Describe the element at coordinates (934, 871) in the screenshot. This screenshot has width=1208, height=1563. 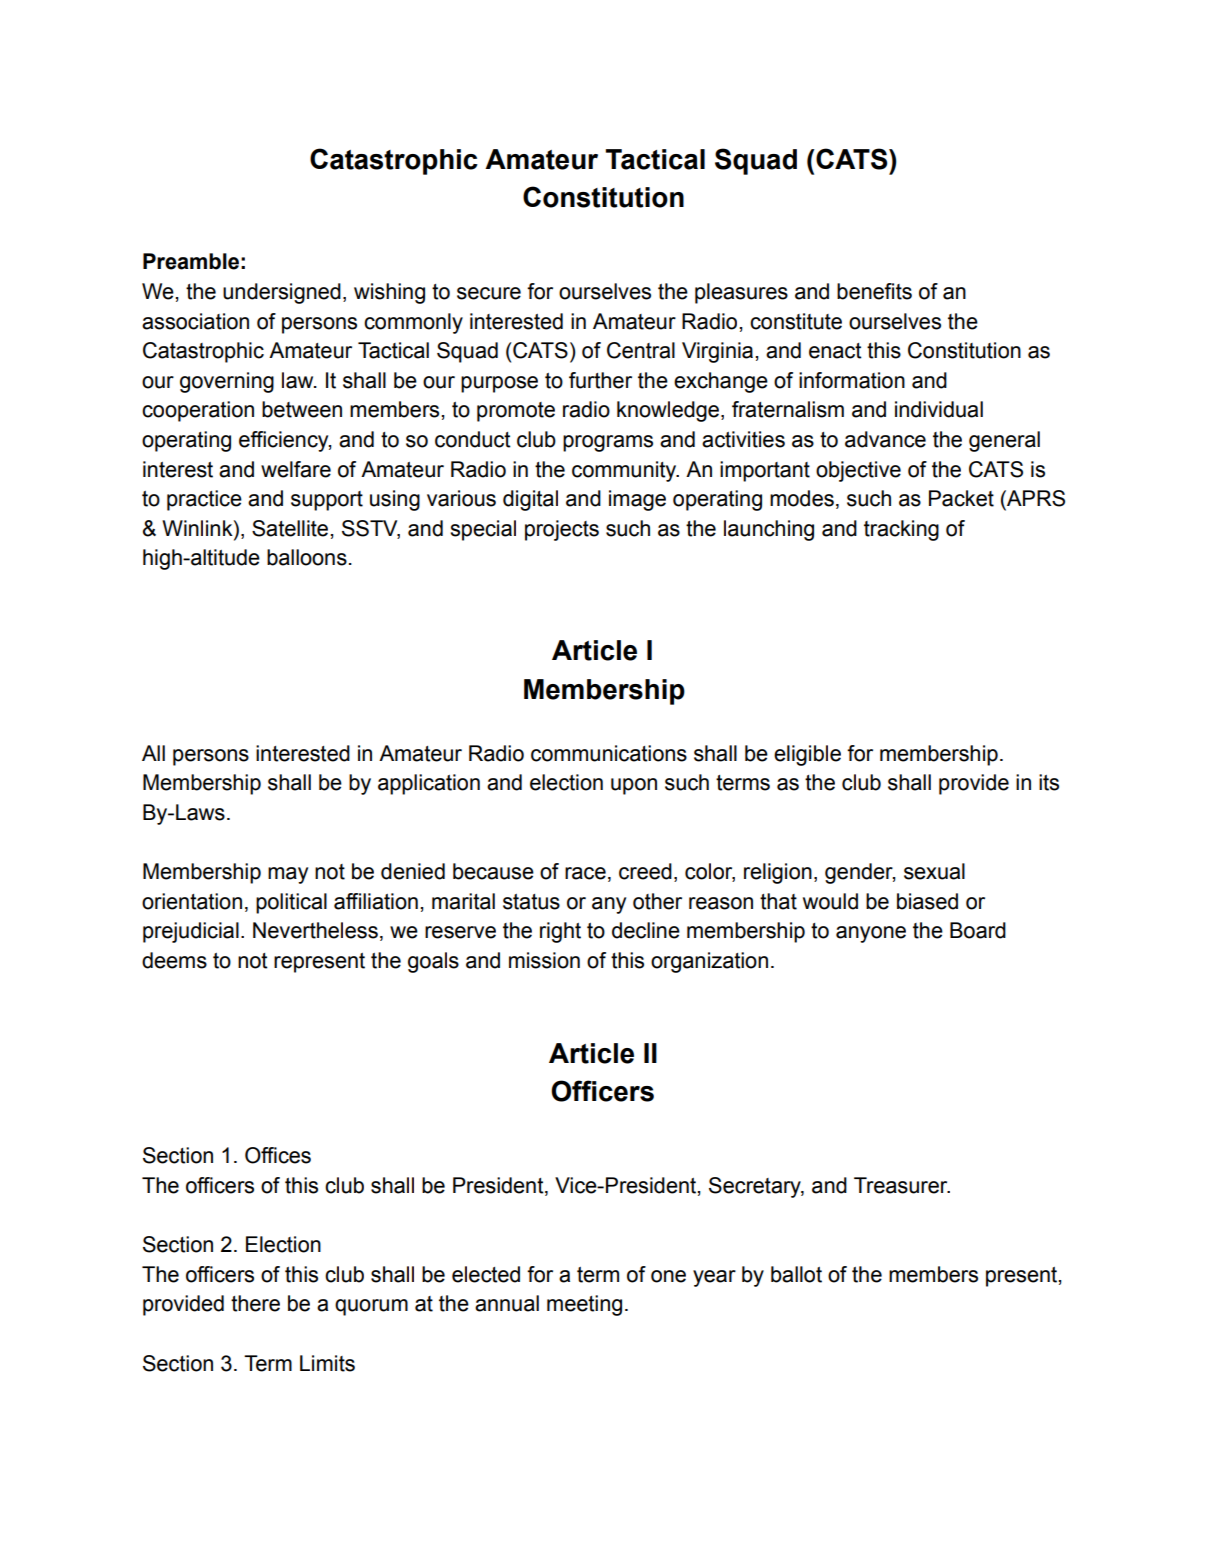
I see `sexual` at that location.
